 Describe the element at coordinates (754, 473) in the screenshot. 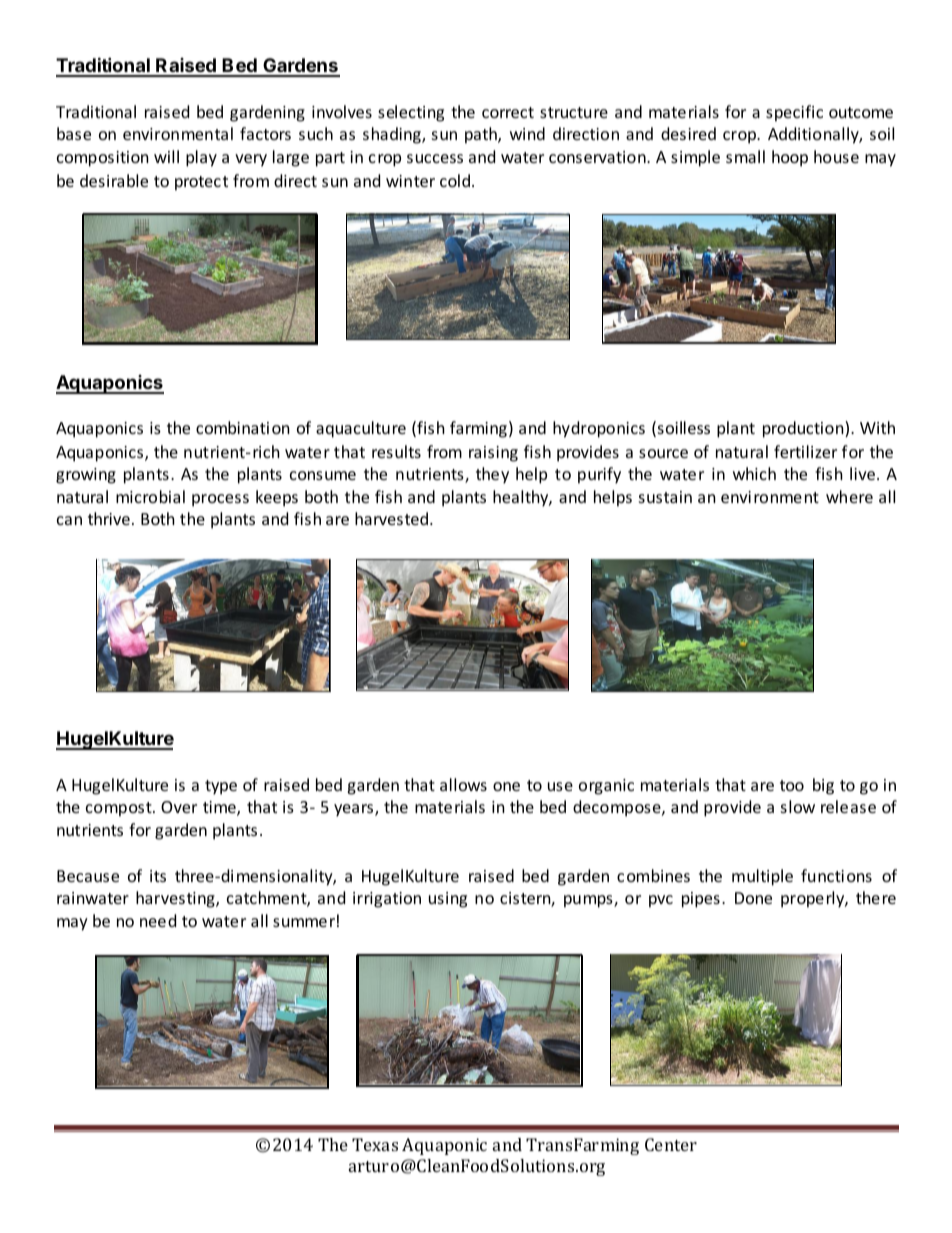

I see `which` at that location.
